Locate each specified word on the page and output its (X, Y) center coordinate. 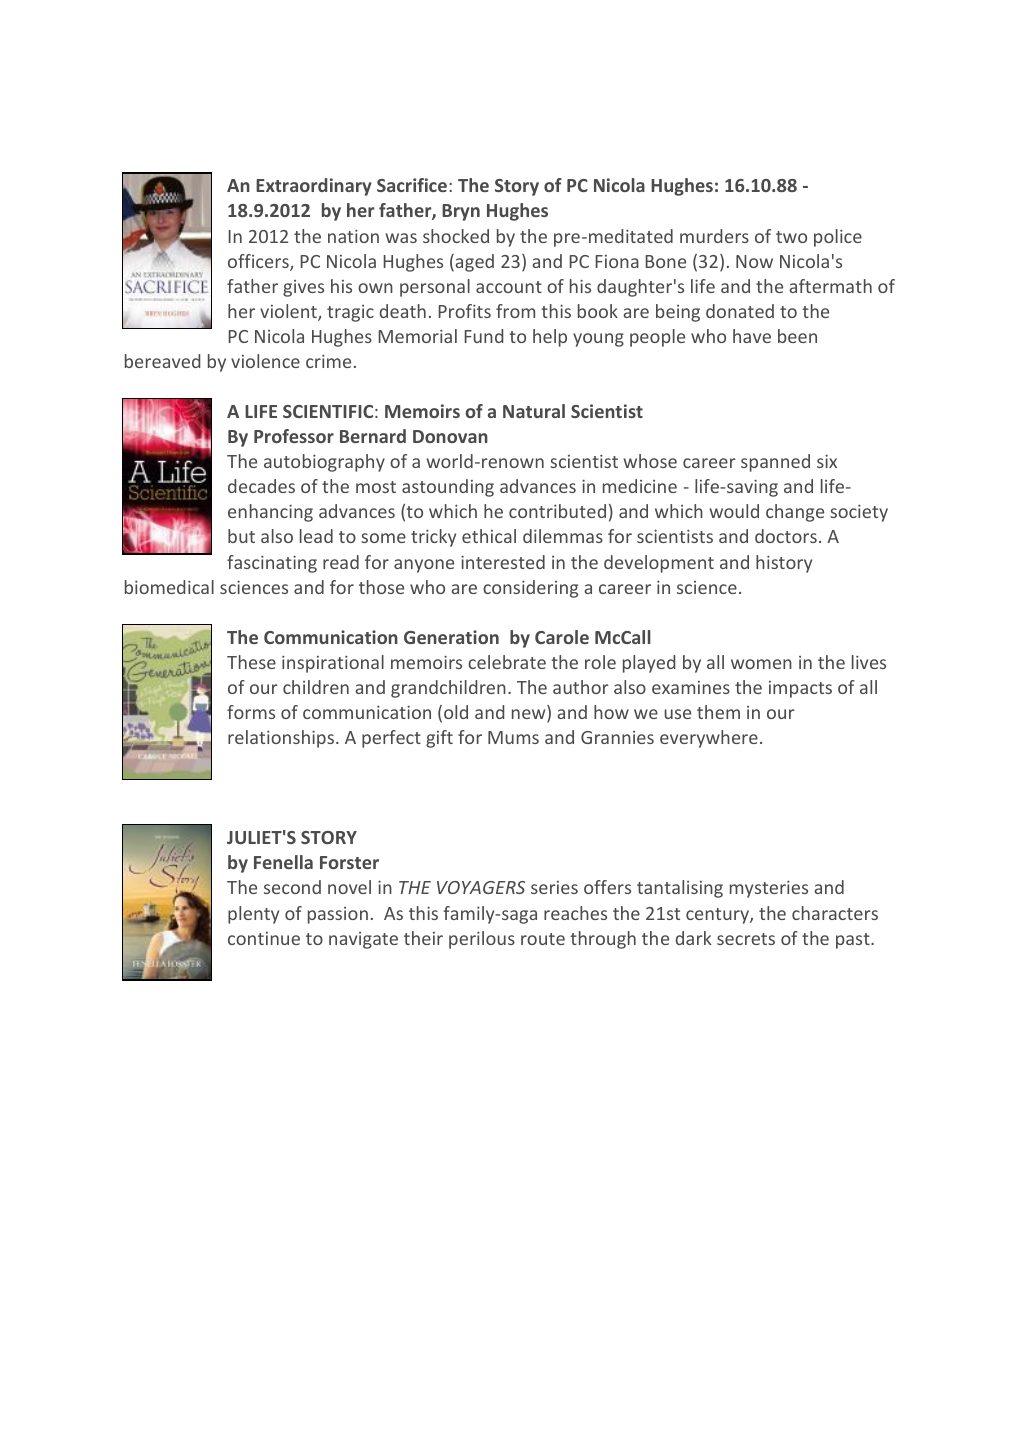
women (761, 664)
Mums (513, 737)
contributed (557, 511)
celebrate (507, 662)
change (795, 513)
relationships (281, 739)
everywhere (709, 739)
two (791, 237)
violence (265, 361)
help (550, 338)
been (797, 336)
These (251, 662)
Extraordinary (314, 187)
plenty (253, 915)
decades (261, 486)
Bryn (461, 212)
